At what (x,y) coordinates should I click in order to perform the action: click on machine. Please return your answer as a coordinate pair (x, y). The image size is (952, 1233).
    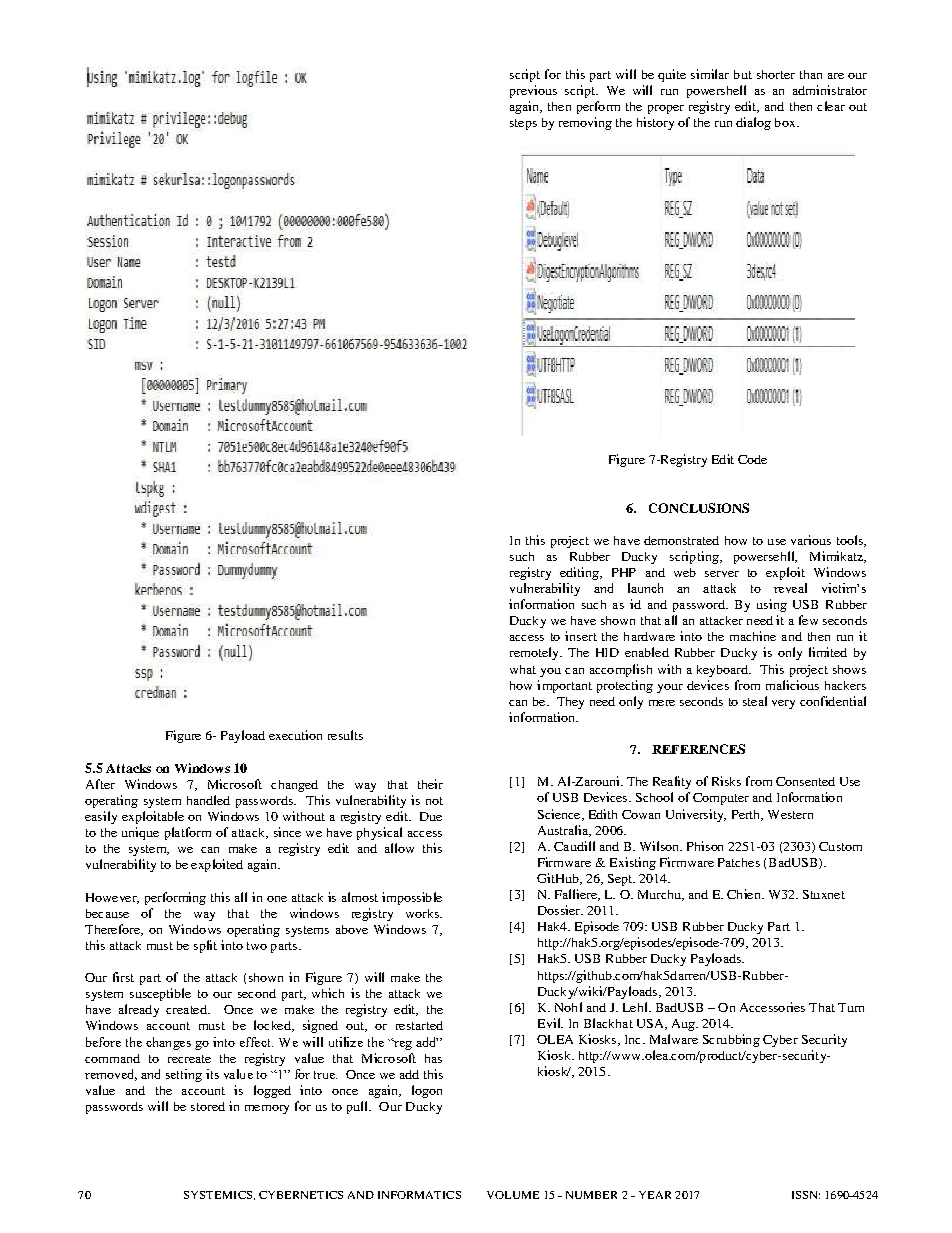
    Looking at the image, I should click on (753, 636).
